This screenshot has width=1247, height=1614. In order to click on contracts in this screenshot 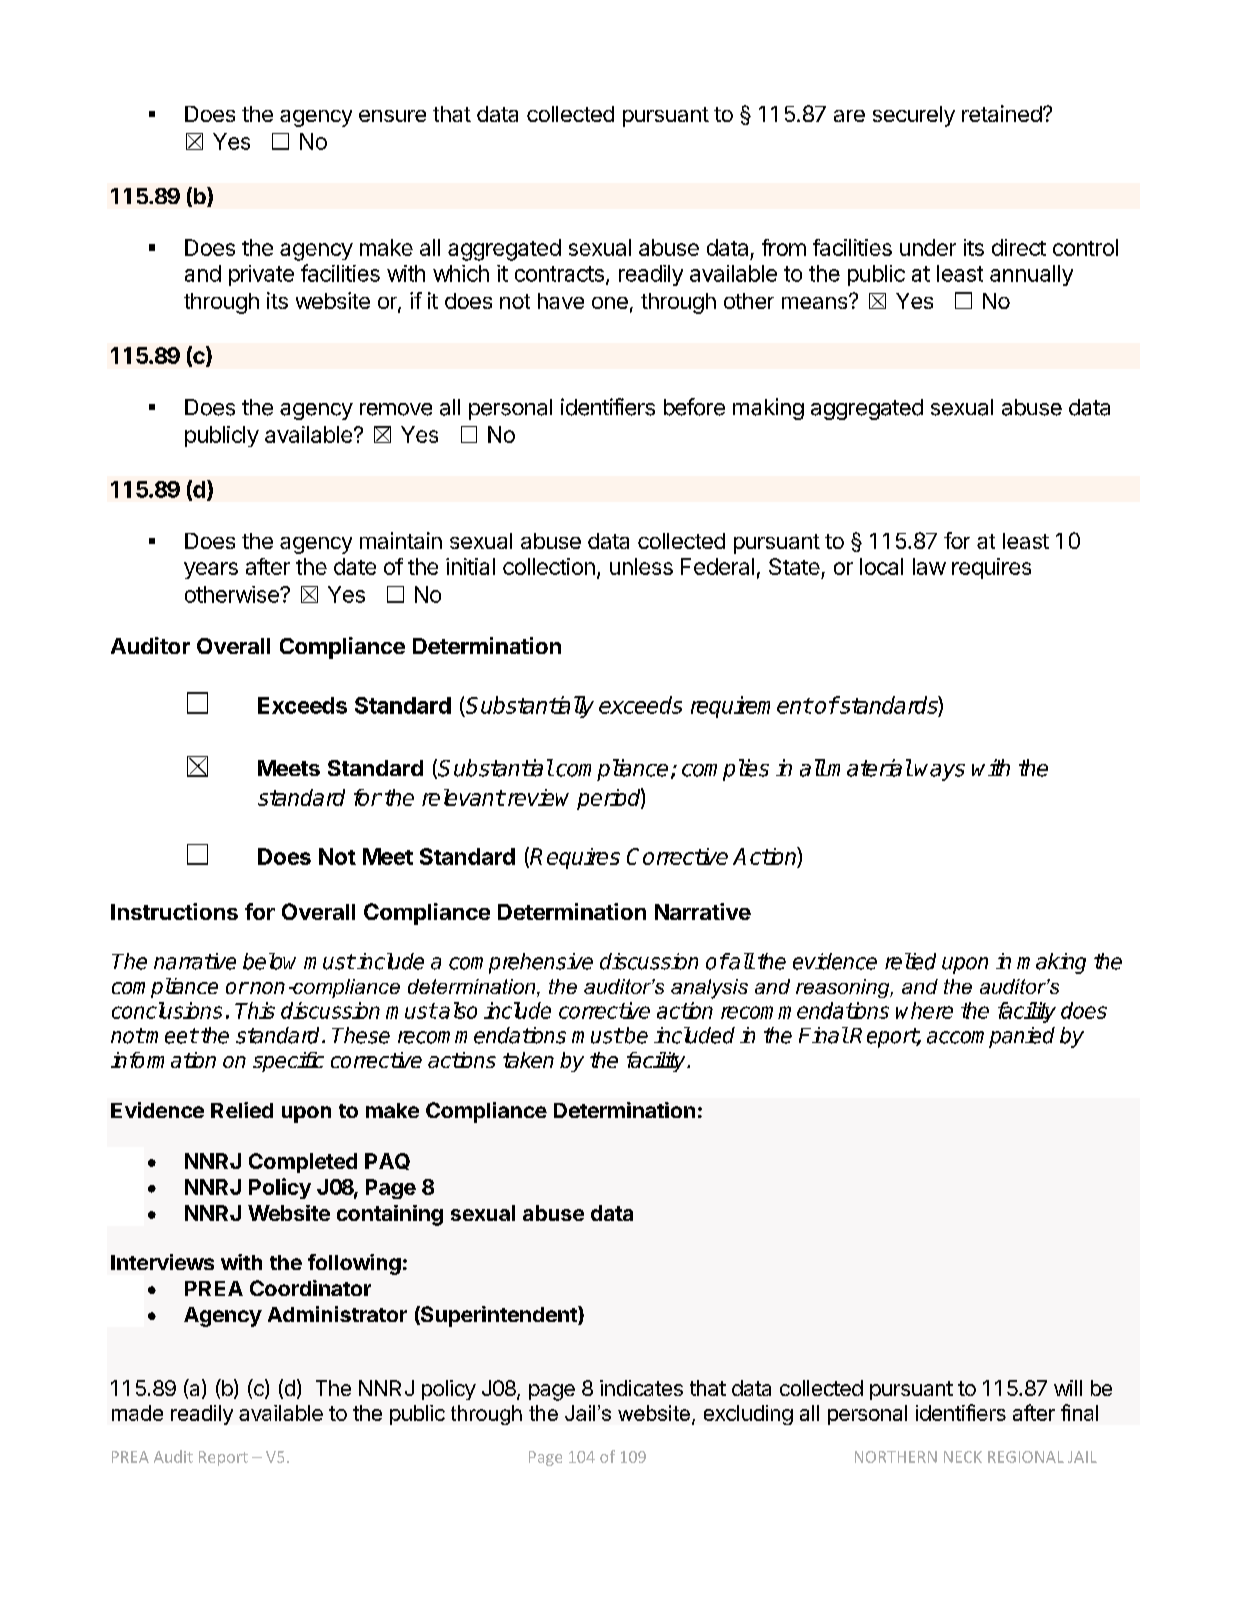, I will do `click(559, 274)`.
